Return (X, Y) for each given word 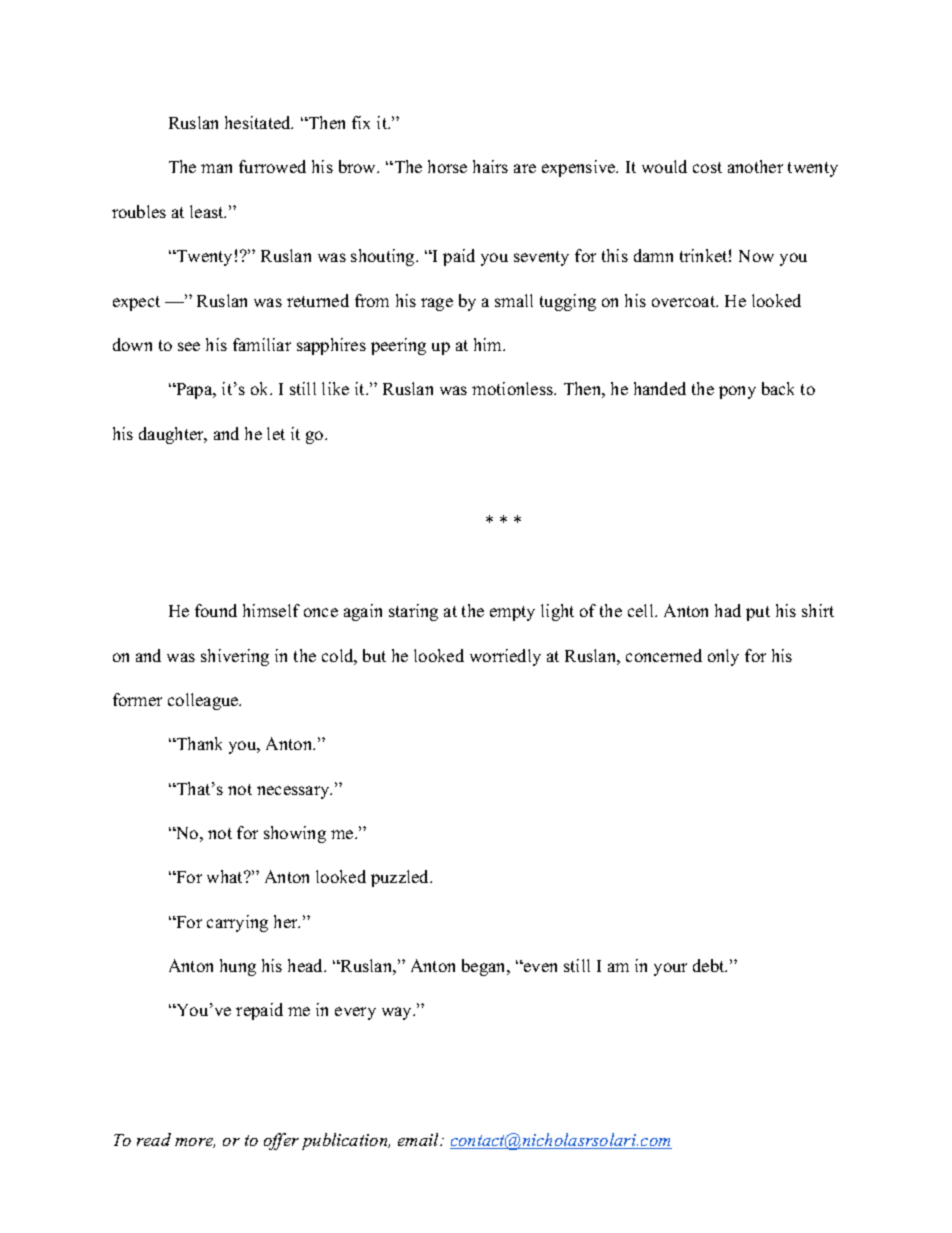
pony (737, 392)
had (728, 610)
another (755, 166)
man (216, 168)
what (226, 876)
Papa (194, 391)
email (420, 1139)
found (216, 610)
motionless (513, 388)
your (670, 969)
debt (710, 965)
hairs (490, 166)
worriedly (505, 657)
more (195, 1143)
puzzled (401, 878)
